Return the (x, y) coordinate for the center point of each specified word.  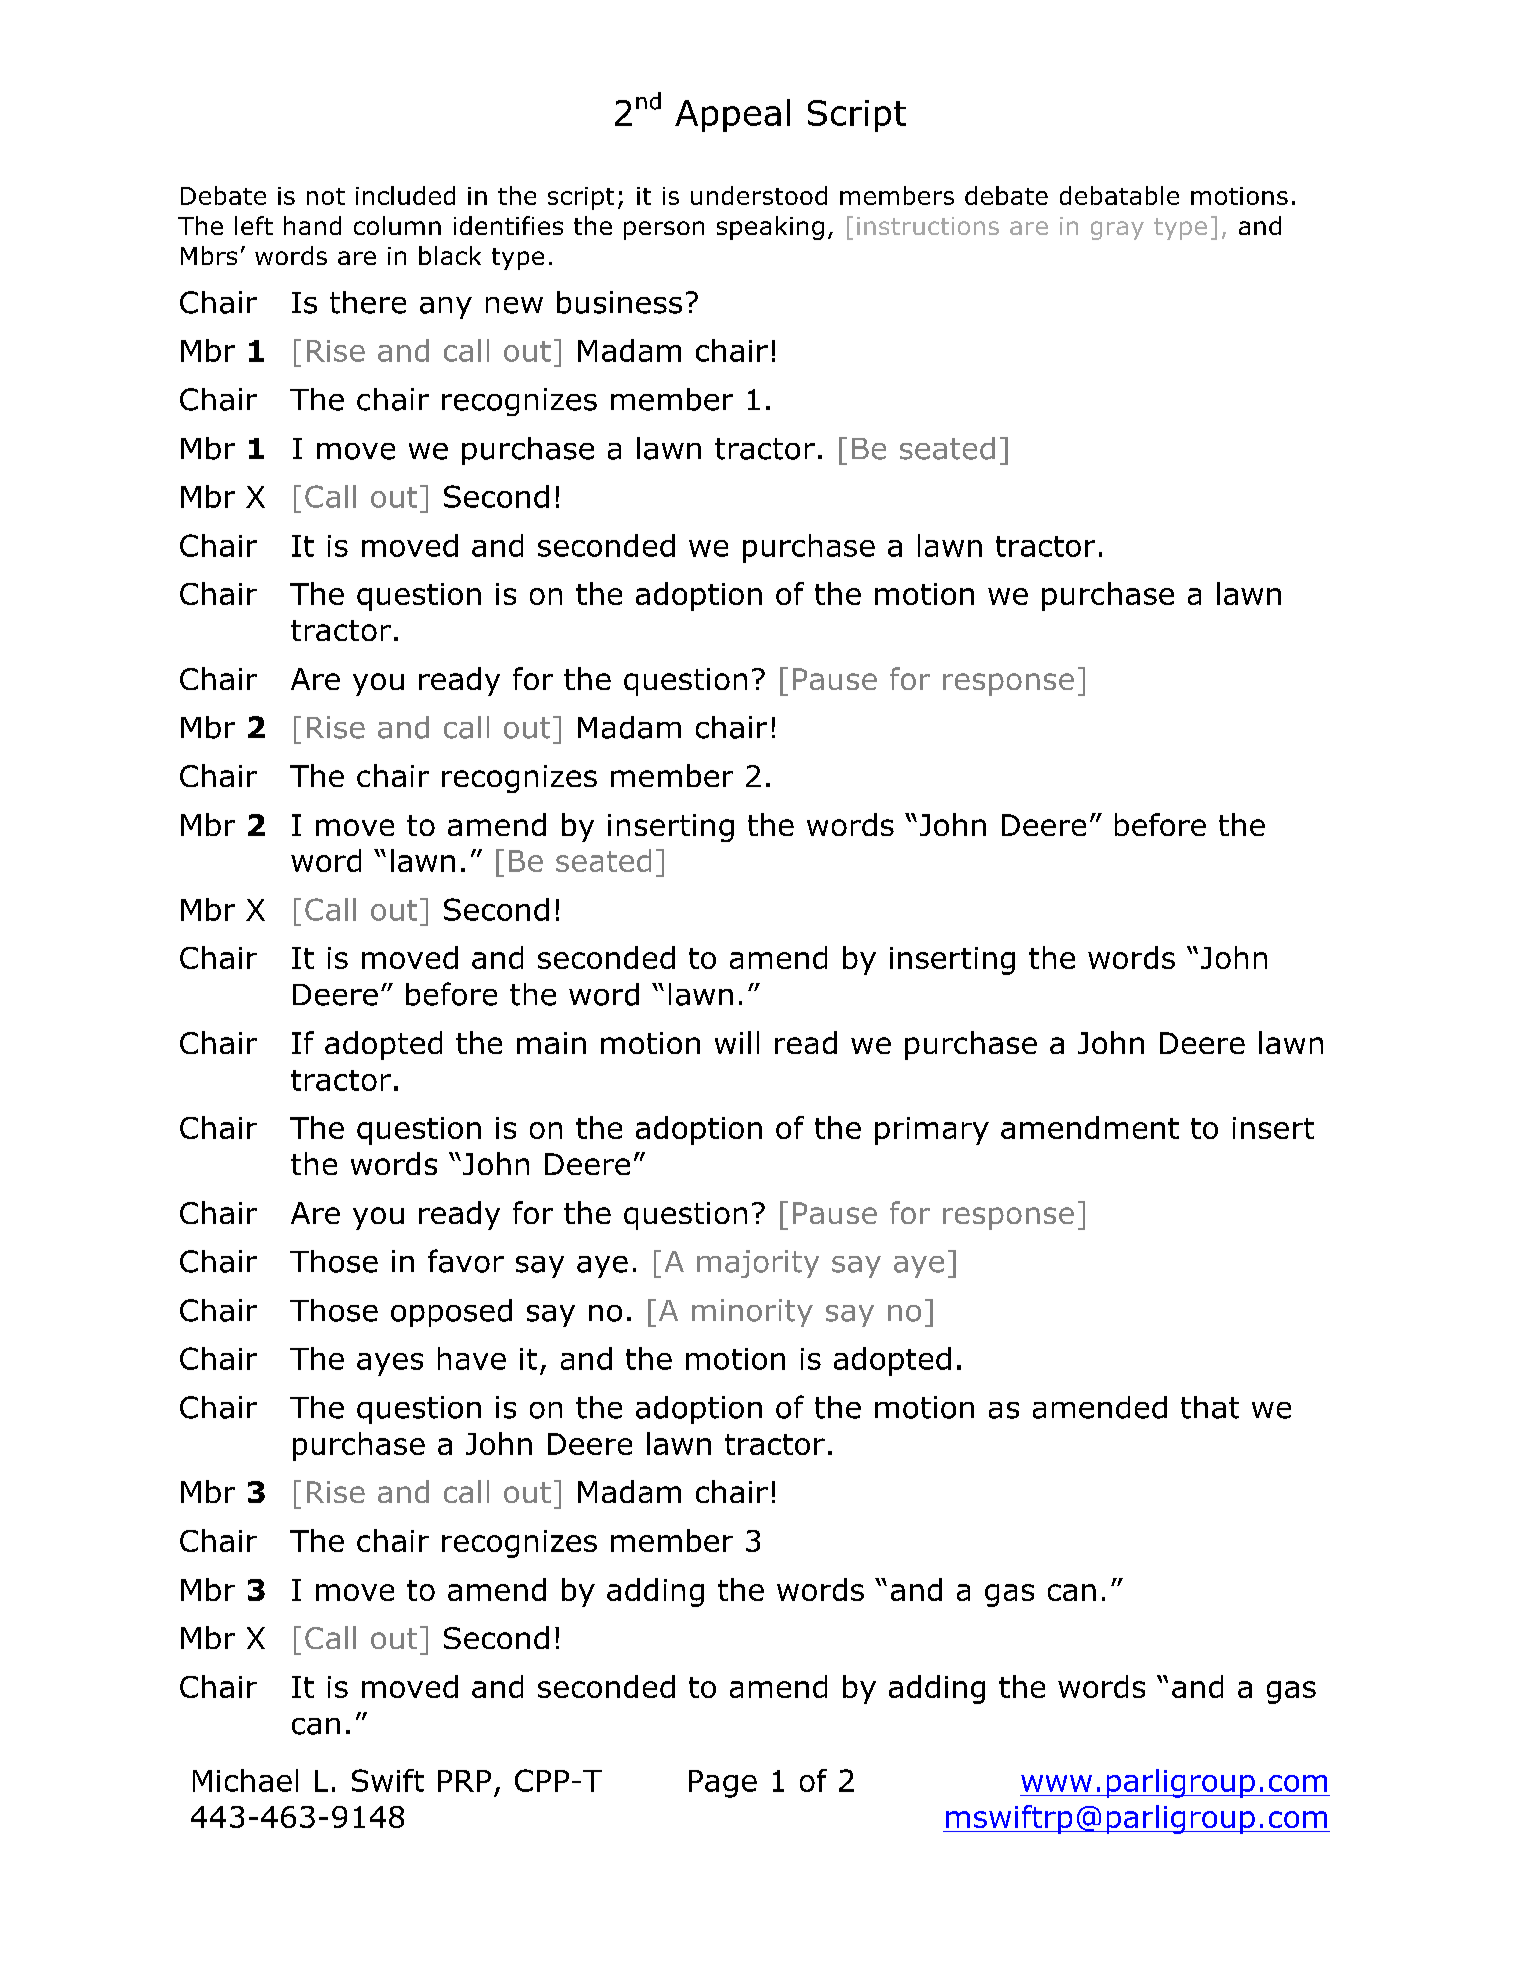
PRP (464, 1781)
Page (723, 1784)
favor (466, 1261)
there (368, 302)
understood (759, 195)
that (1210, 1407)
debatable (1119, 195)
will (737, 1042)
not (326, 196)
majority (758, 1264)
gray (1117, 230)
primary (932, 1131)
